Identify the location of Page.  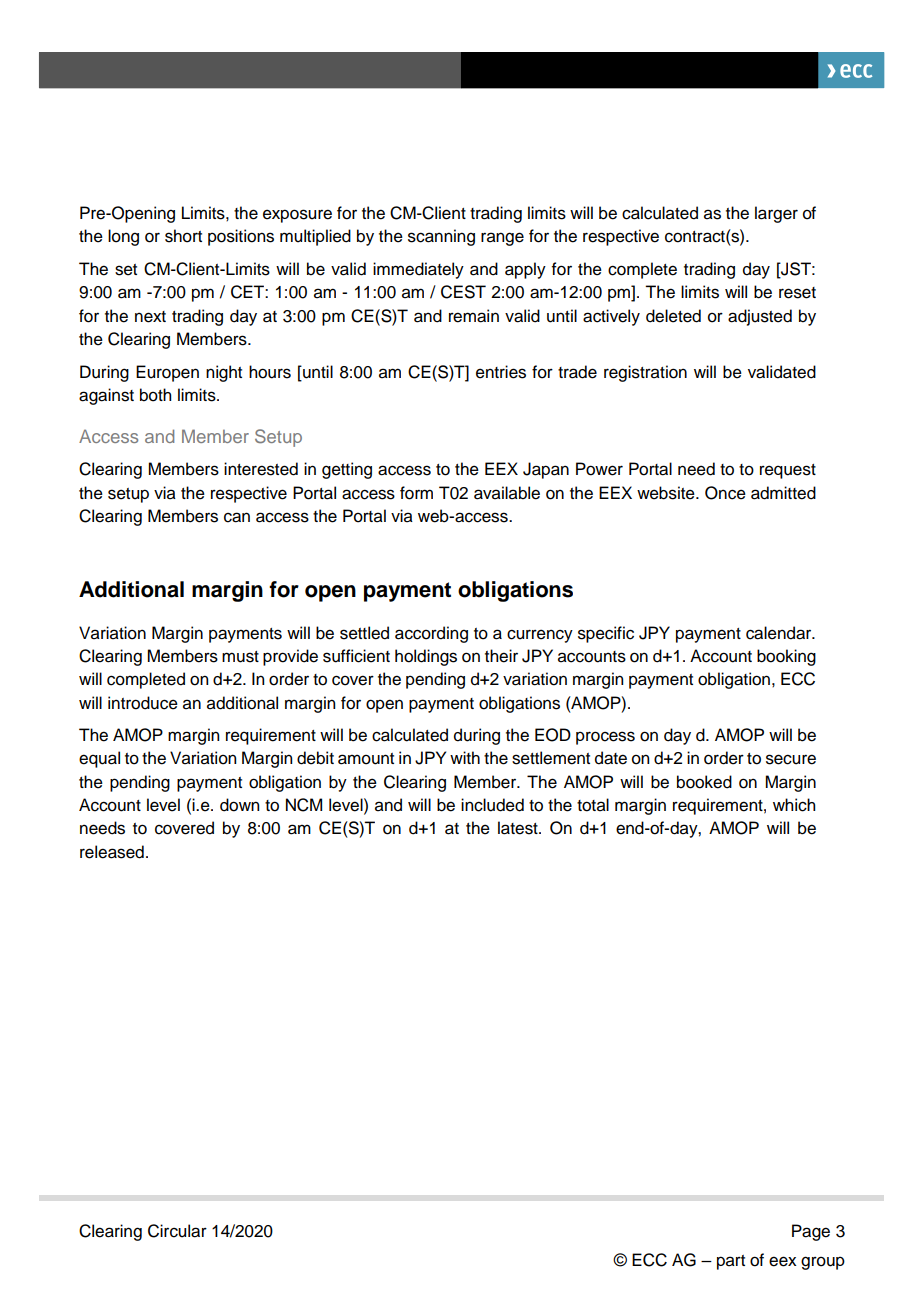
(811, 1232).
